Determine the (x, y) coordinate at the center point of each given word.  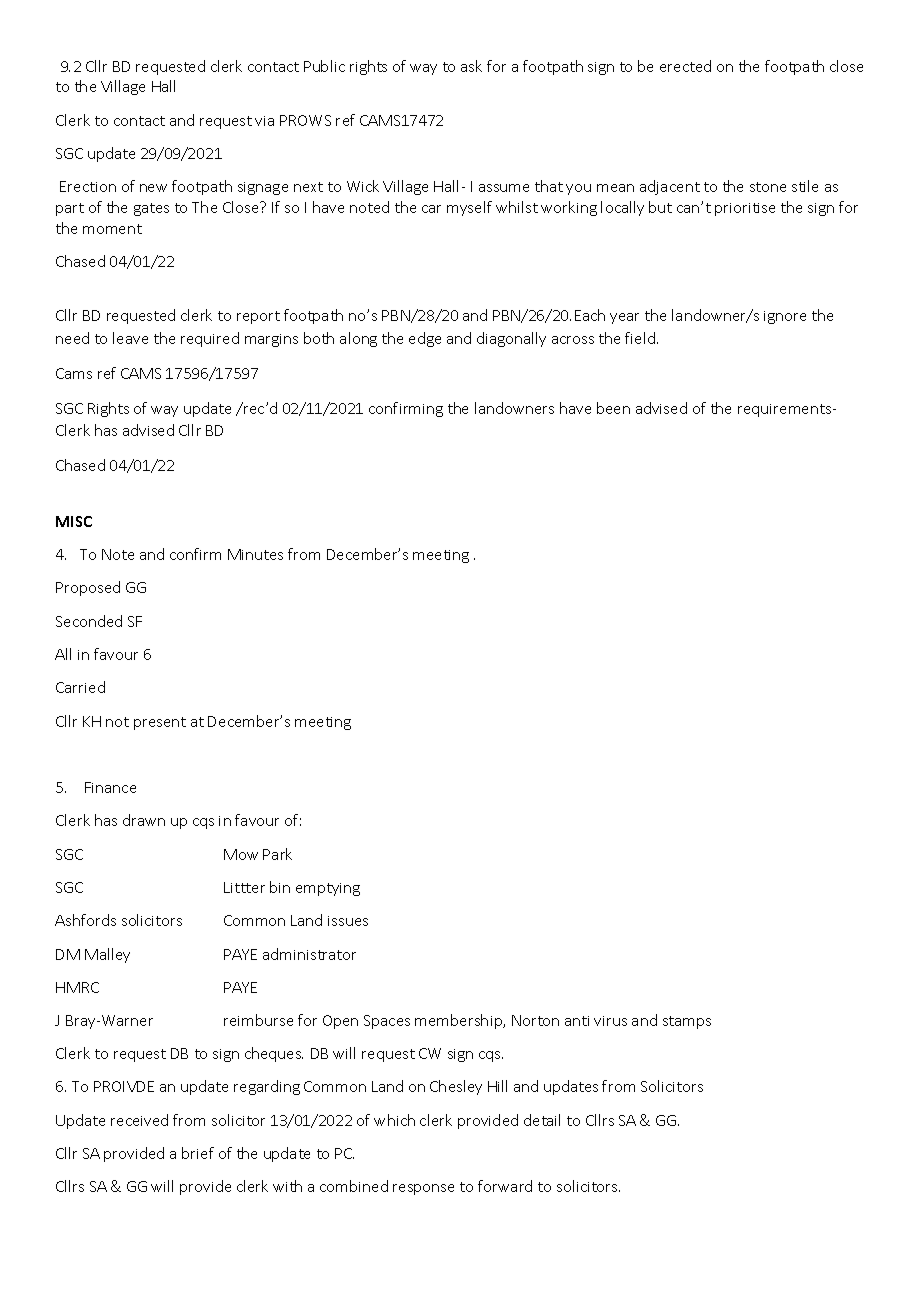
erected (685, 66)
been (613, 408)
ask (471, 66)
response (423, 1189)
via (264, 121)
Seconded (89, 621)
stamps (687, 1022)
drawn (144, 820)
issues (348, 921)
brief (198, 1153)
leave (130, 338)
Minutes (255, 554)
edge (425, 339)
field (640, 338)
